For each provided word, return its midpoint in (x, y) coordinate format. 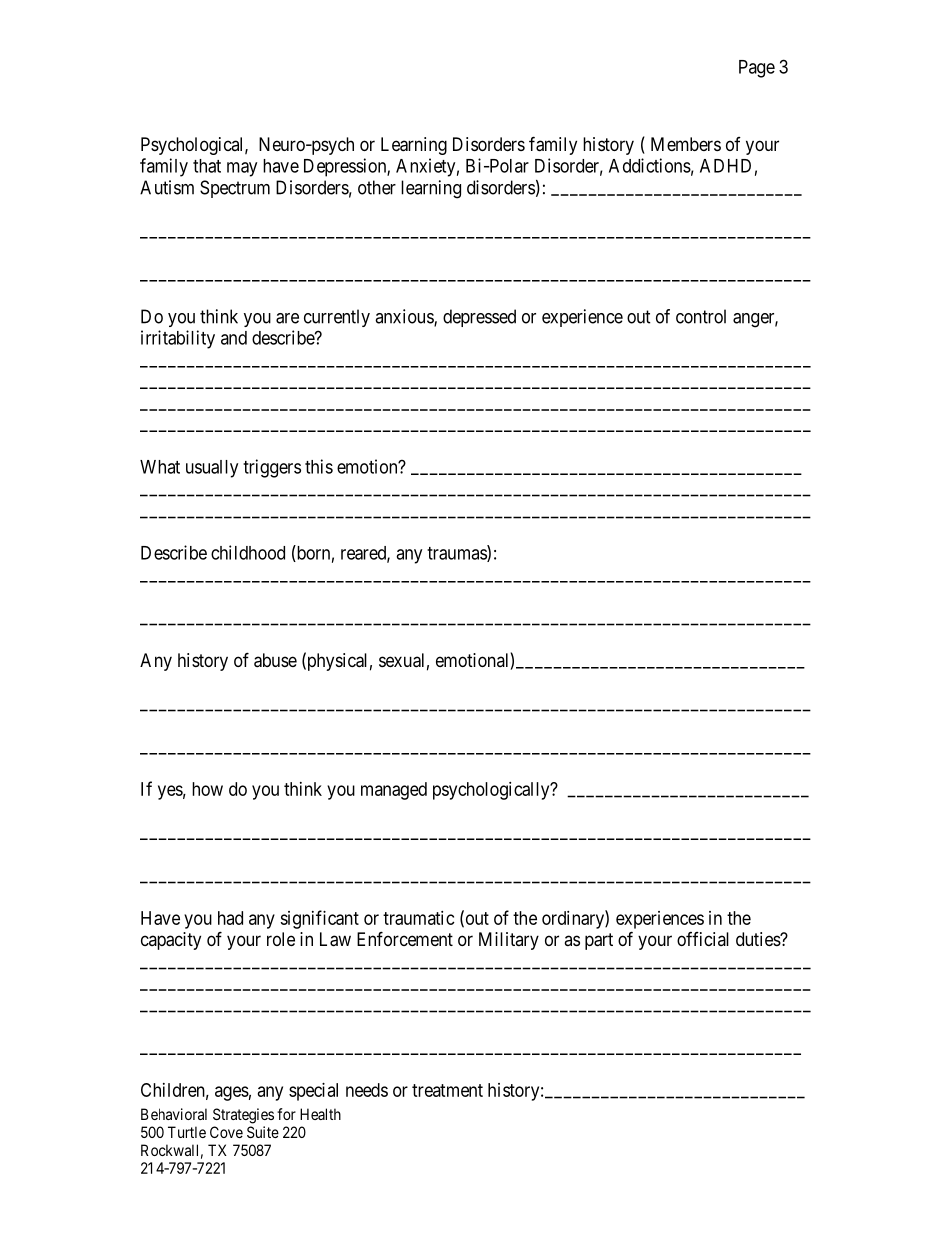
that (207, 166)
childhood (248, 552)
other (377, 187)
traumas (457, 554)
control (701, 316)
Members (686, 144)
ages (232, 1093)
